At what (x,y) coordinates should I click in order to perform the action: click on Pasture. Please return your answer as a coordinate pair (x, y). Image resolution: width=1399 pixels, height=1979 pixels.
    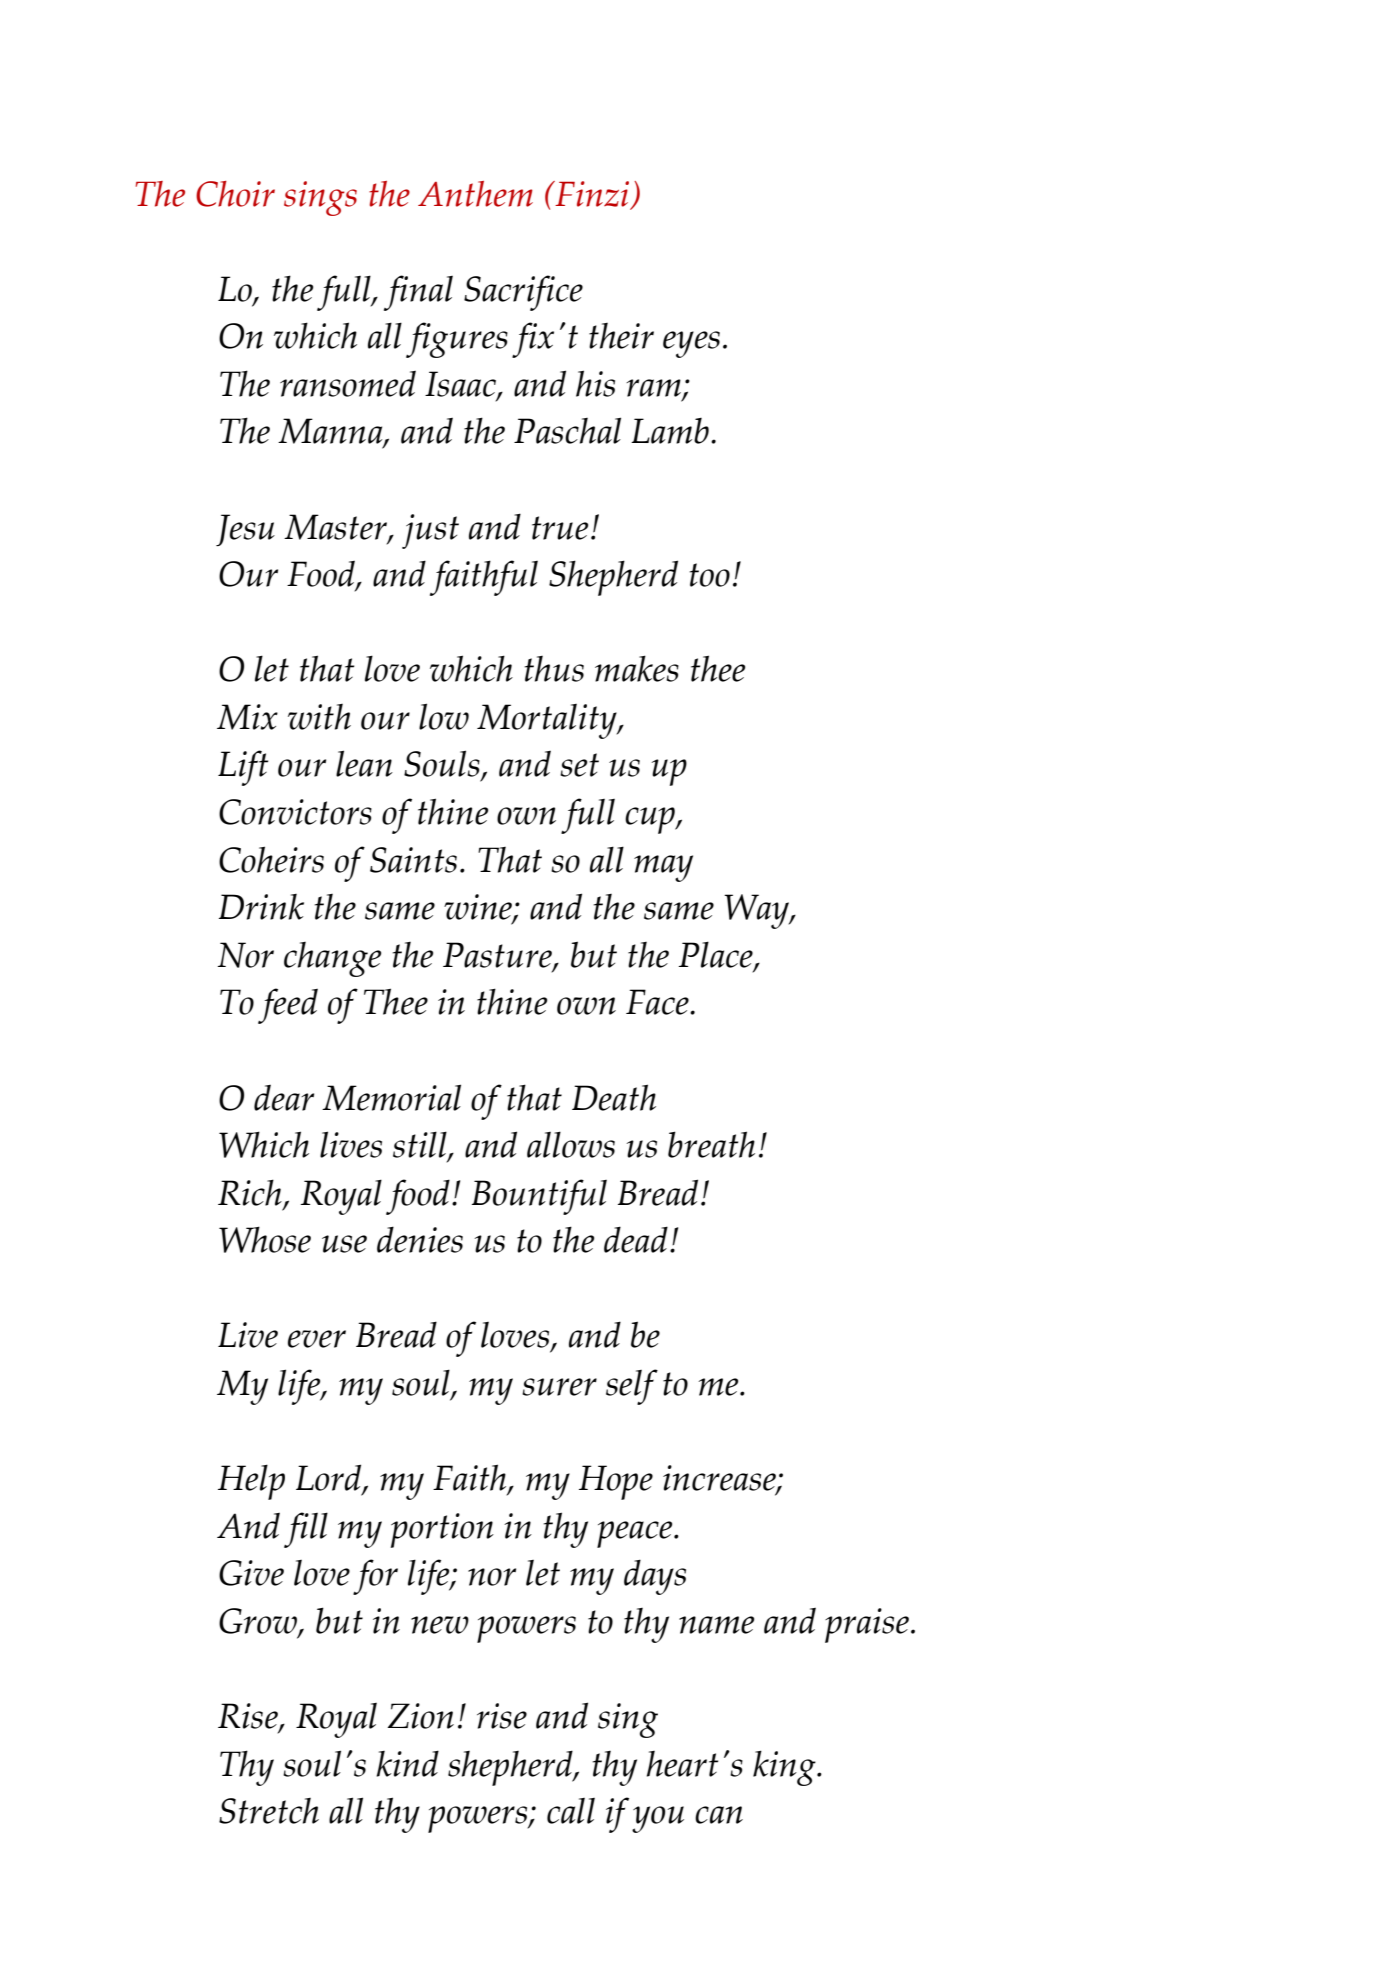
    Looking at the image, I should click on (498, 956).
